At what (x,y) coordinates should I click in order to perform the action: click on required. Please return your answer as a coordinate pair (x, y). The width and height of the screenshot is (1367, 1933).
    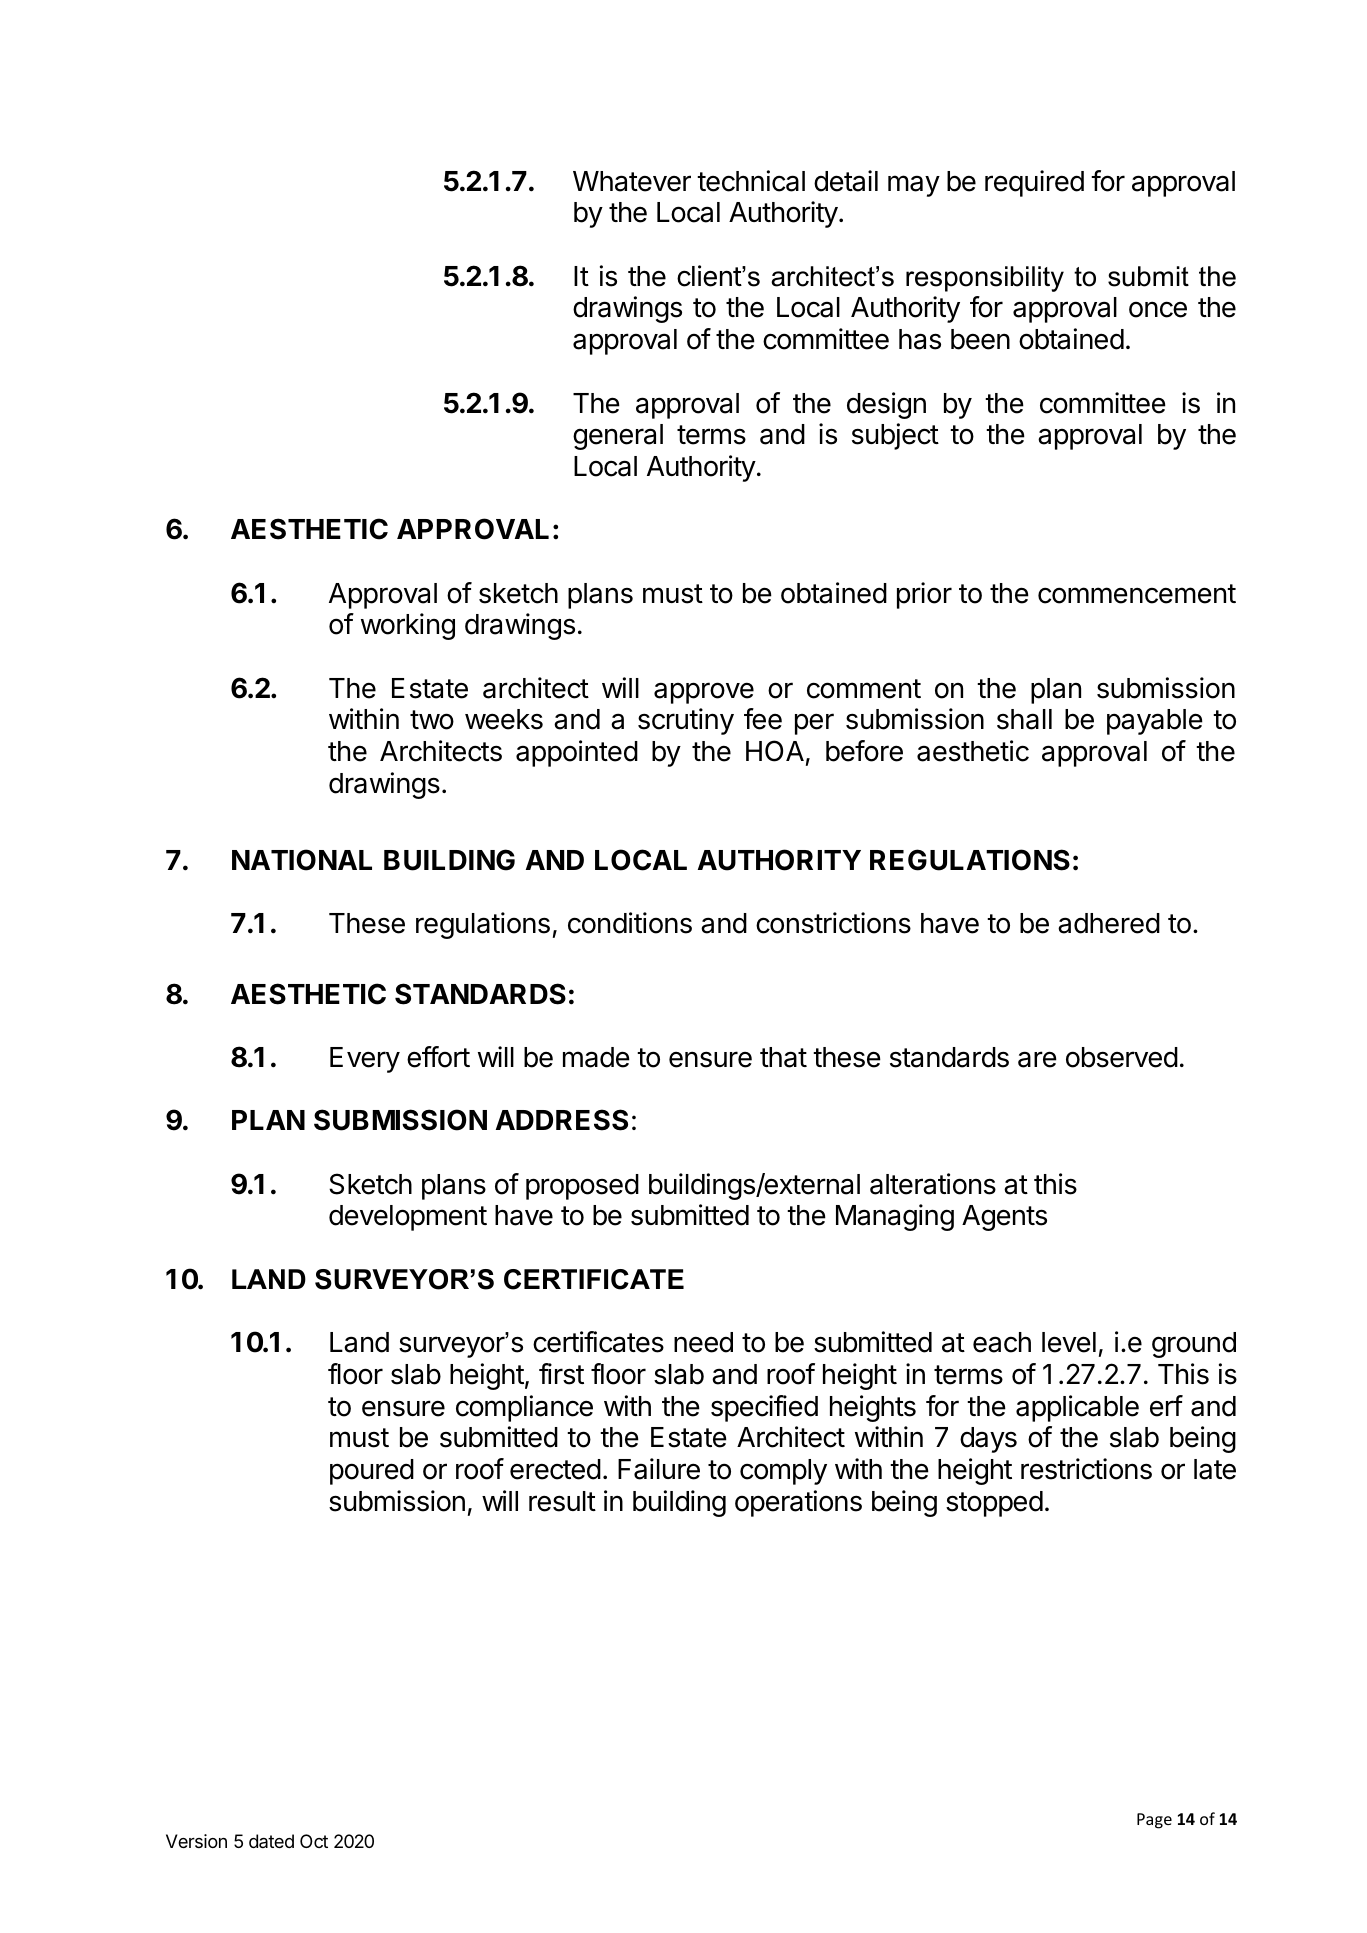
    Looking at the image, I should click on (1034, 183).
